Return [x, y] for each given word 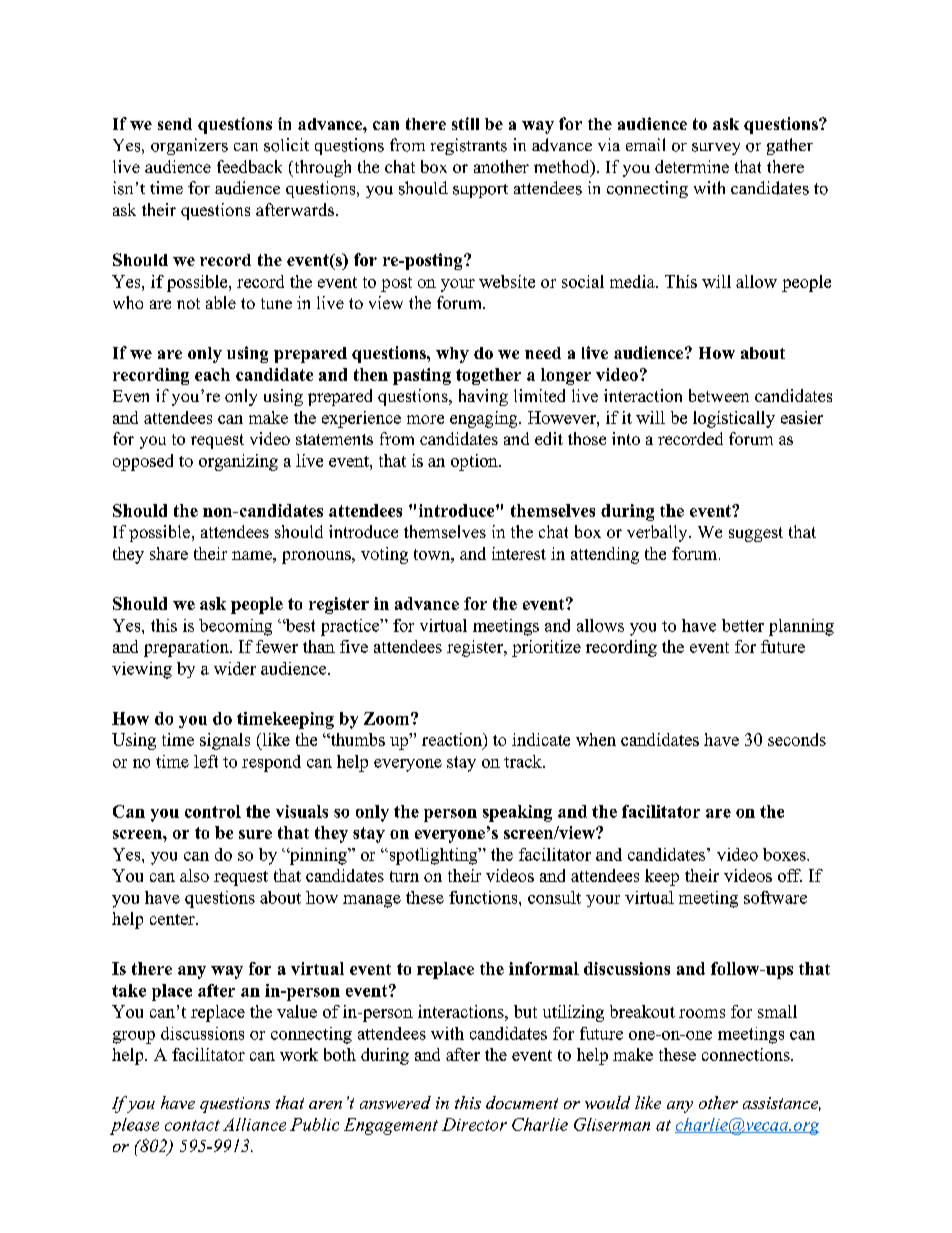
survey [716, 149]
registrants [469, 146]
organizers [189, 146]
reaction [453, 739]
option [475, 462]
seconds [797, 739]
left [206, 761]
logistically [734, 419]
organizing [238, 462]
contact [192, 1125]
